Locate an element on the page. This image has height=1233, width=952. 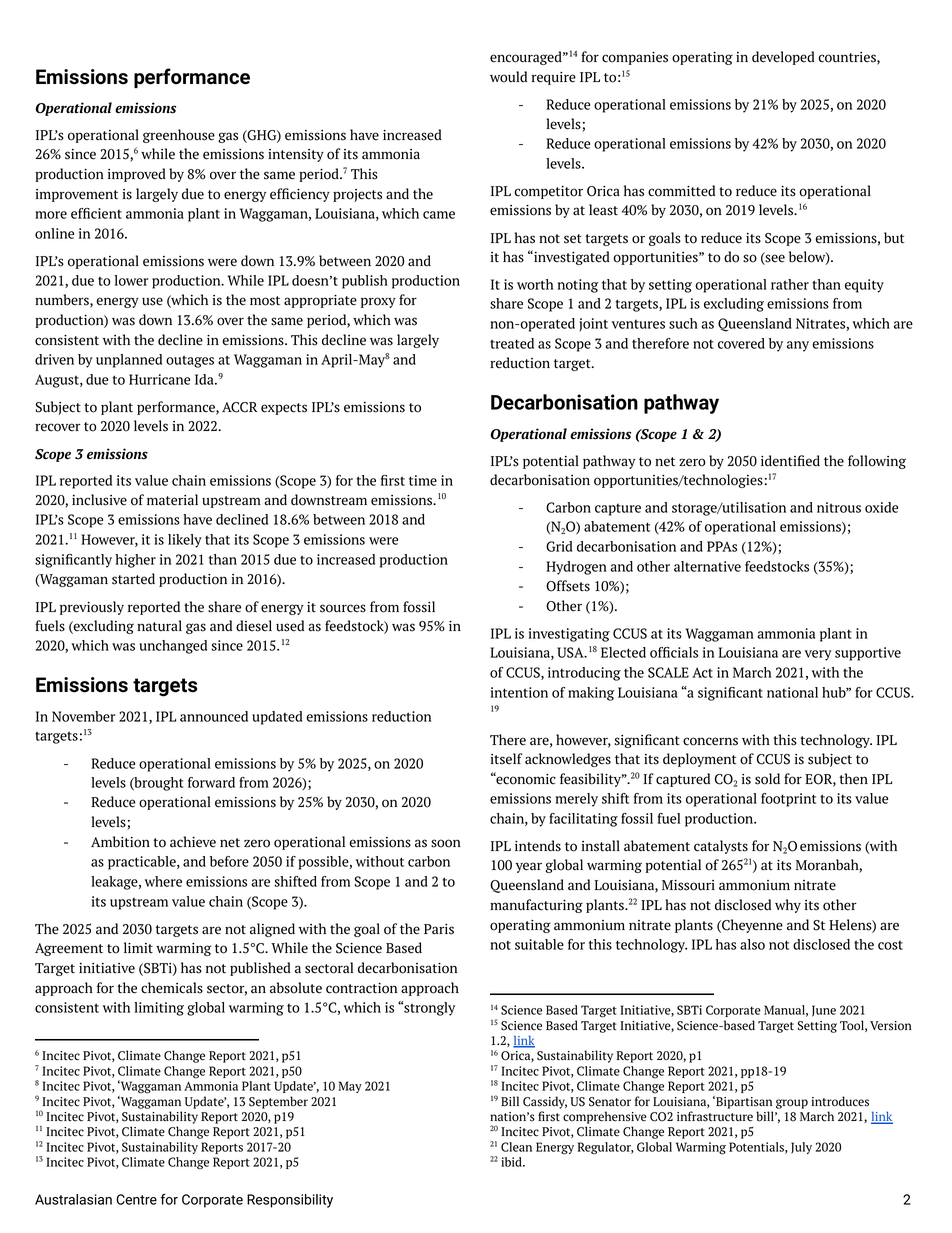
would is located at coordinates (508, 77).
